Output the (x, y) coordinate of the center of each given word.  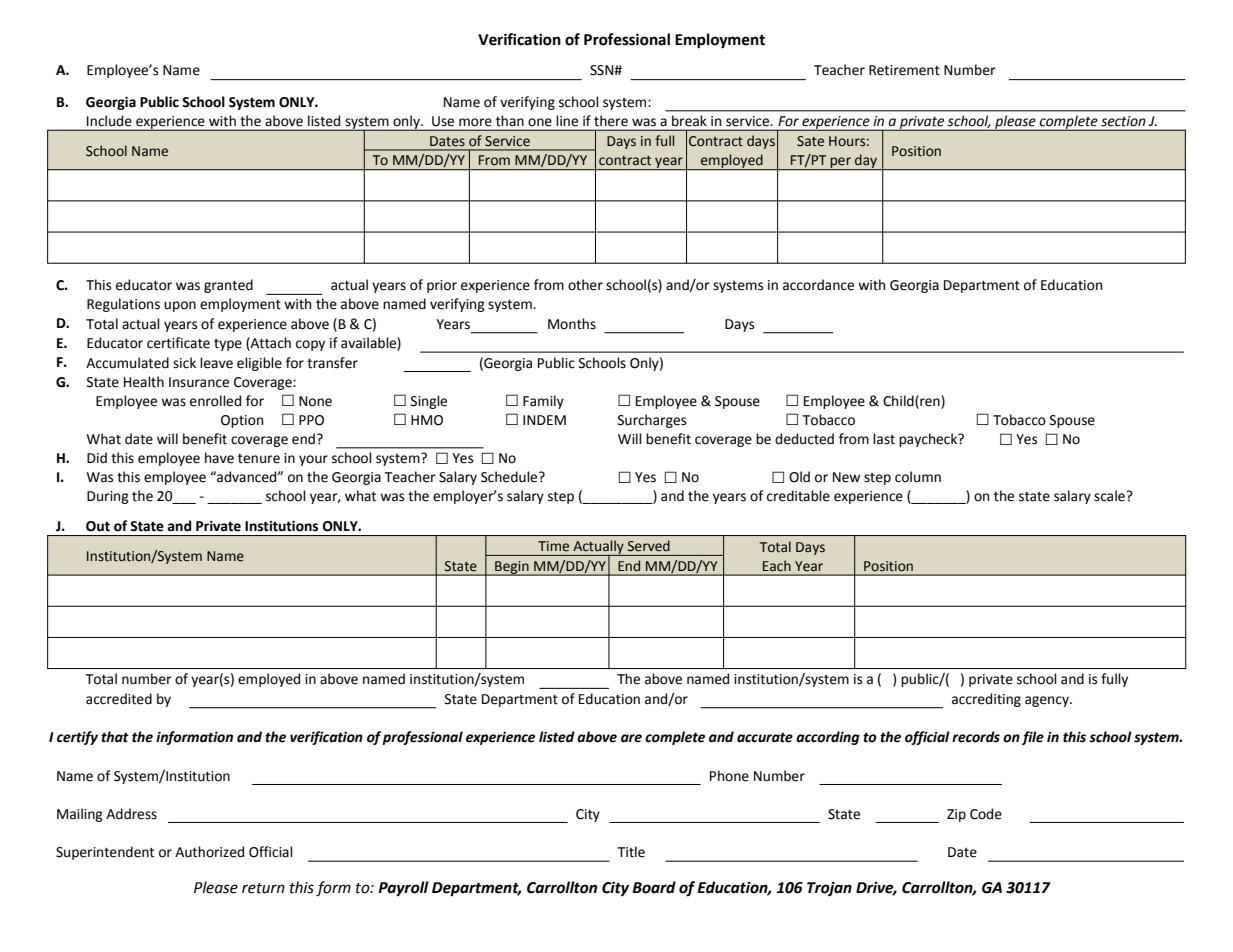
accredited (119, 699)
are (631, 738)
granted (228, 286)
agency (1048, 701)
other (585, 285)
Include (109, 120)
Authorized (209, 852)
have (219, 458)
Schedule (510, 477)
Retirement (904, 70)
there (611, 121)
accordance (818, 285)
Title (631, 852)
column (918, 477)
